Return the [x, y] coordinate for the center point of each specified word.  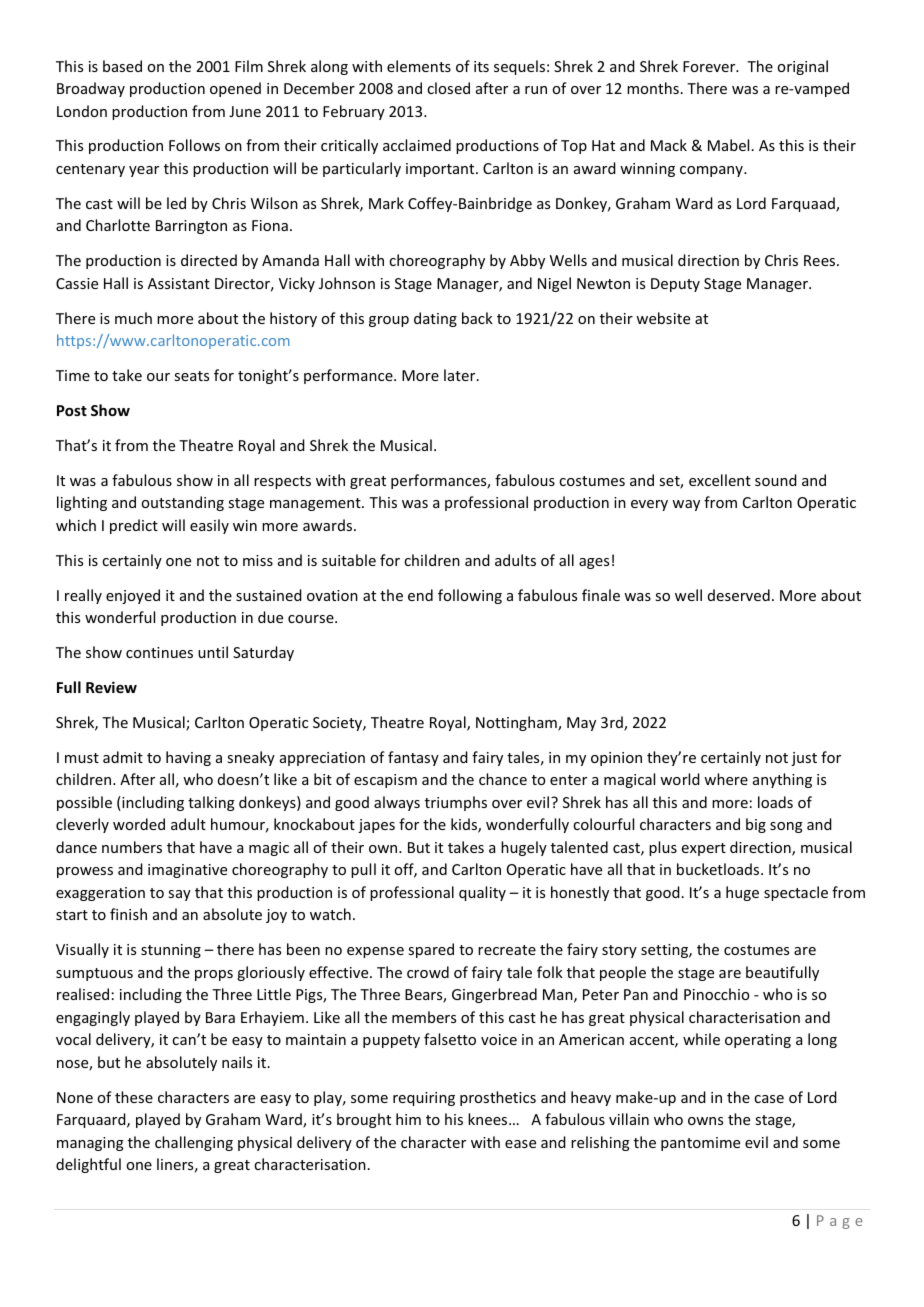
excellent [720, 480]
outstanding [182, 503]
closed [448, 88]
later [461, 375]
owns [705, 1121]
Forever [710, 66]
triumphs [456, 803]
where [726, 779]
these [134, 1097]
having [188, 758]
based [122, 66]
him [408, 1119]
